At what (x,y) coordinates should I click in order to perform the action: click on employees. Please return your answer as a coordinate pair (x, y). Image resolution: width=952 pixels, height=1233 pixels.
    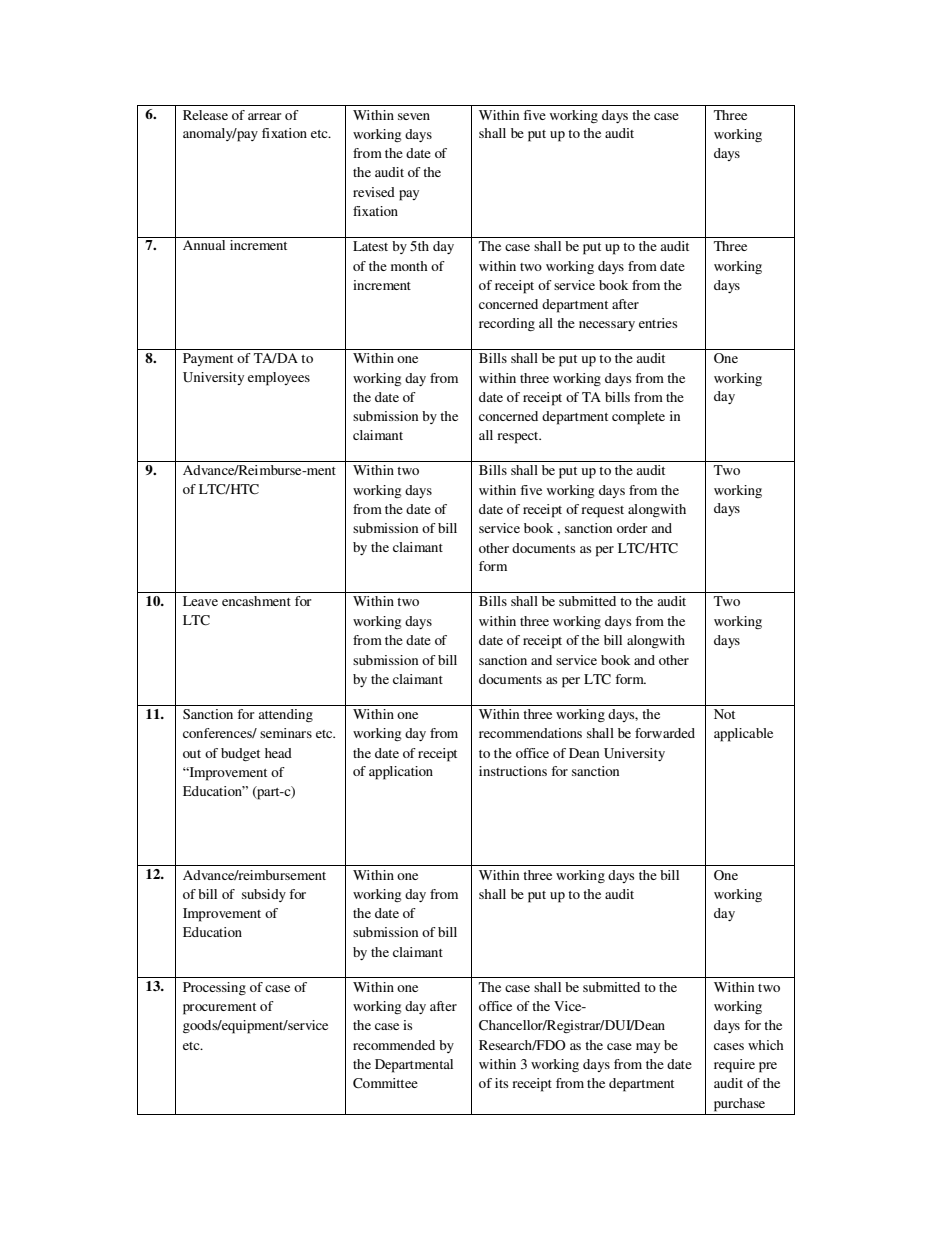
    Looking at the image, I should click on (279, 379).
